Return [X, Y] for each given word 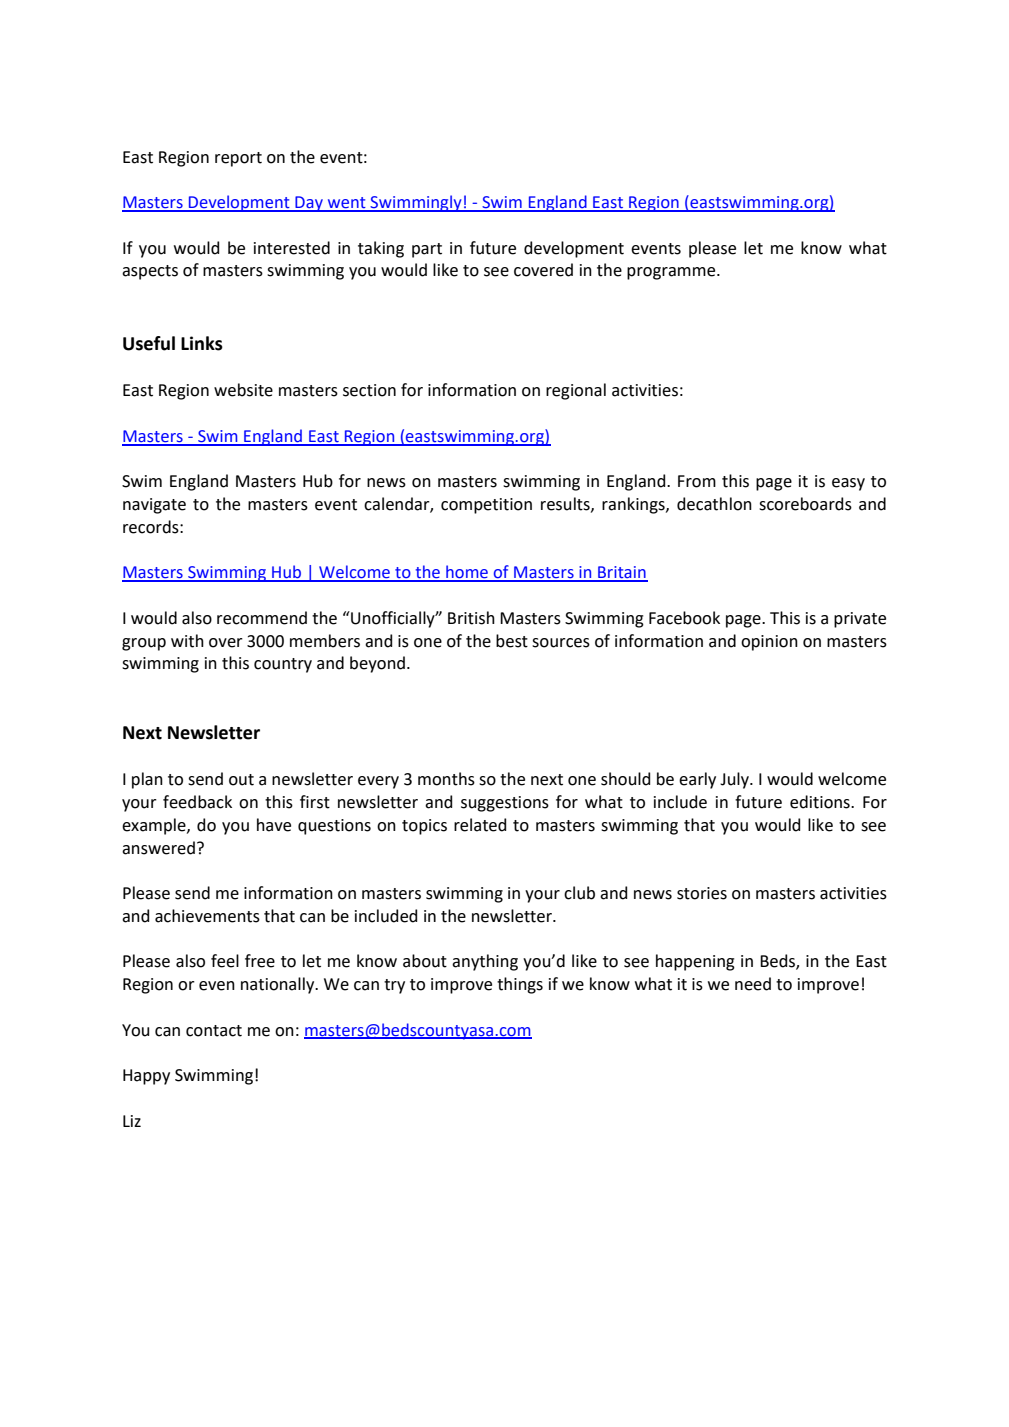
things [520, 985]
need [753, 984]
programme [672, 273]
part [427, 250]
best [512, 641]
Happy [146, 1077]
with [187, 641]
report [238, 159]
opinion [769, 643]
